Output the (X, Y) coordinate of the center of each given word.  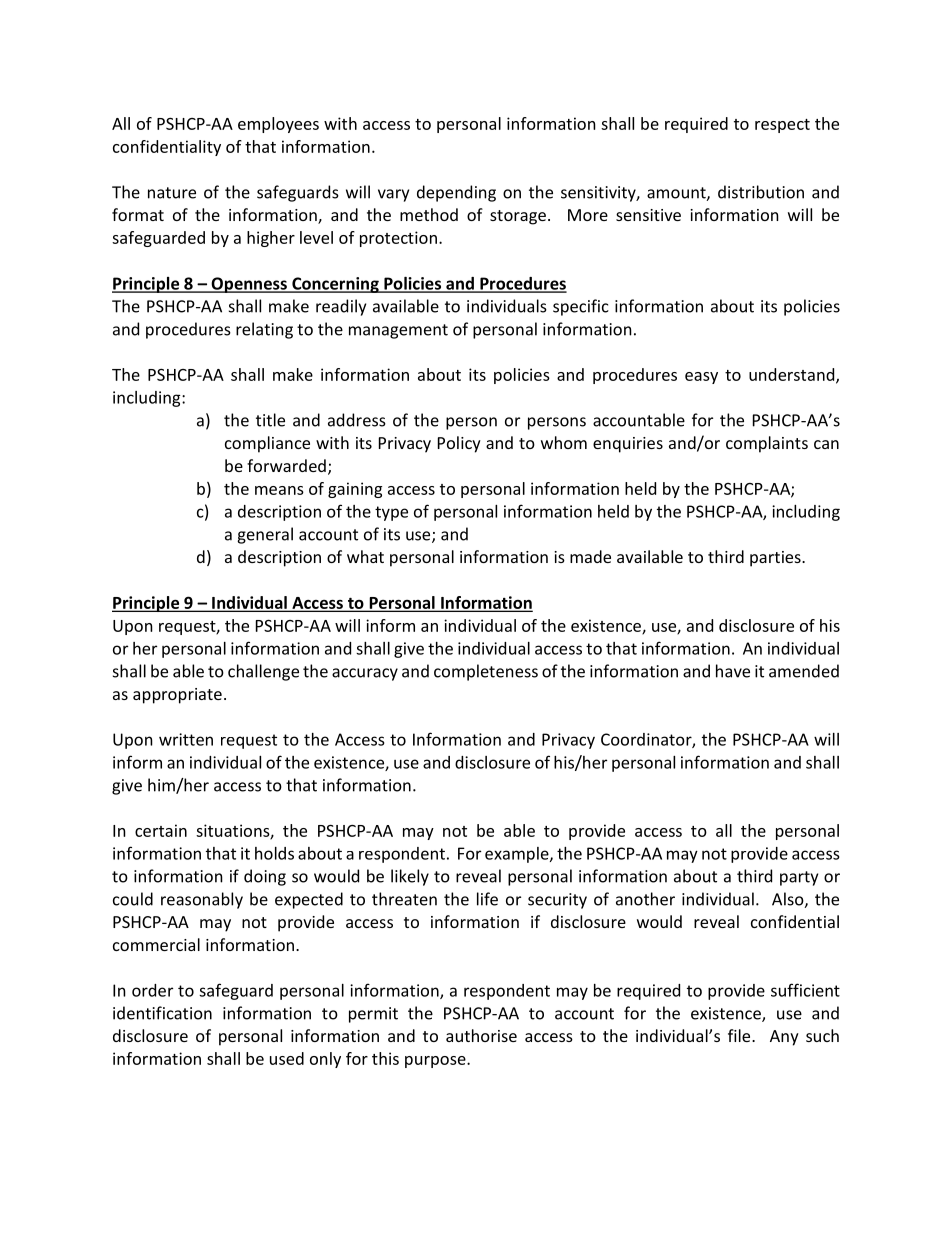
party (799, 878)
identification (162, 1013)
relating (264, 330)
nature (172, 193)
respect (782, 126)
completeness (486, 672)
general (265, 535)
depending (456, 193)
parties (776, 559)
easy (701, 378)
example (518, 855)
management (398, 331)
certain (161, 830)
